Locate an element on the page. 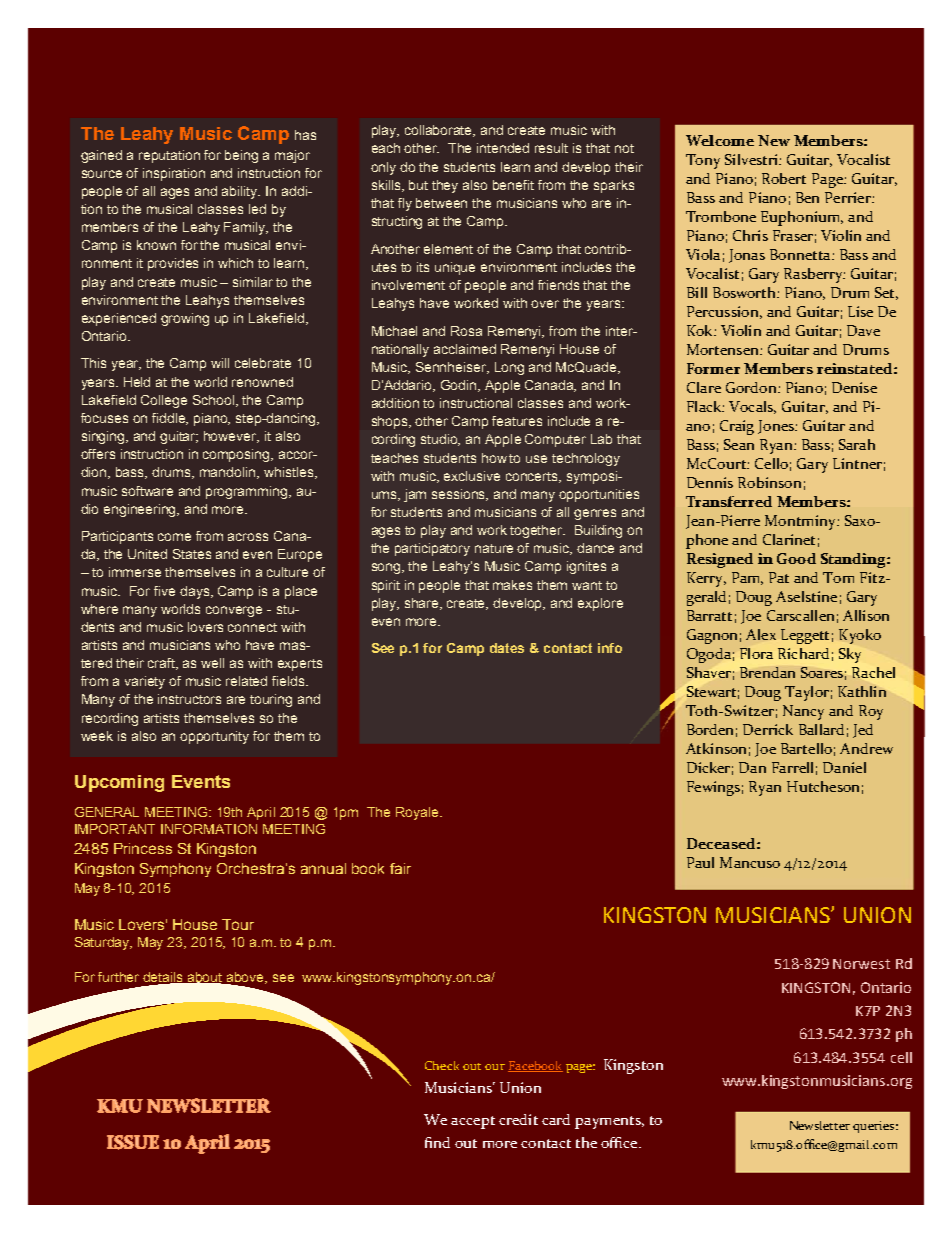 Image resolution: width=952 pixels, height=1233 pixels. Godin is located at coordinates (460, 386).
